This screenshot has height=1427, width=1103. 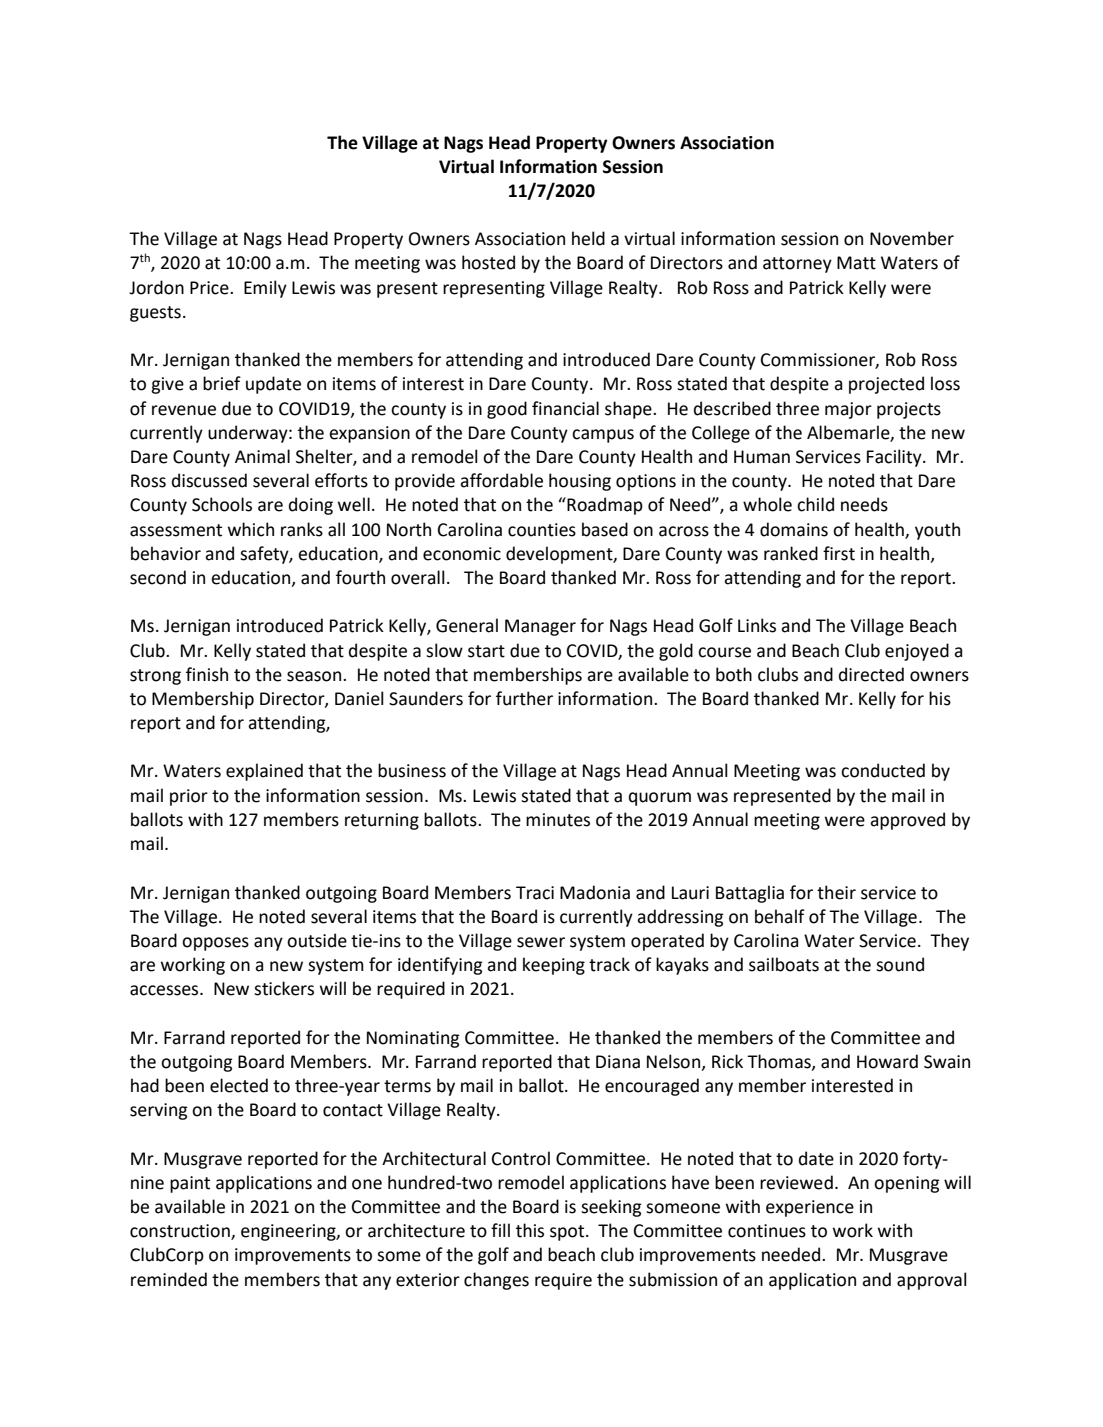 What do you see at coordinates (542, 530) in the screenshot?
I see `counties` at bounding box center [542, 530].
